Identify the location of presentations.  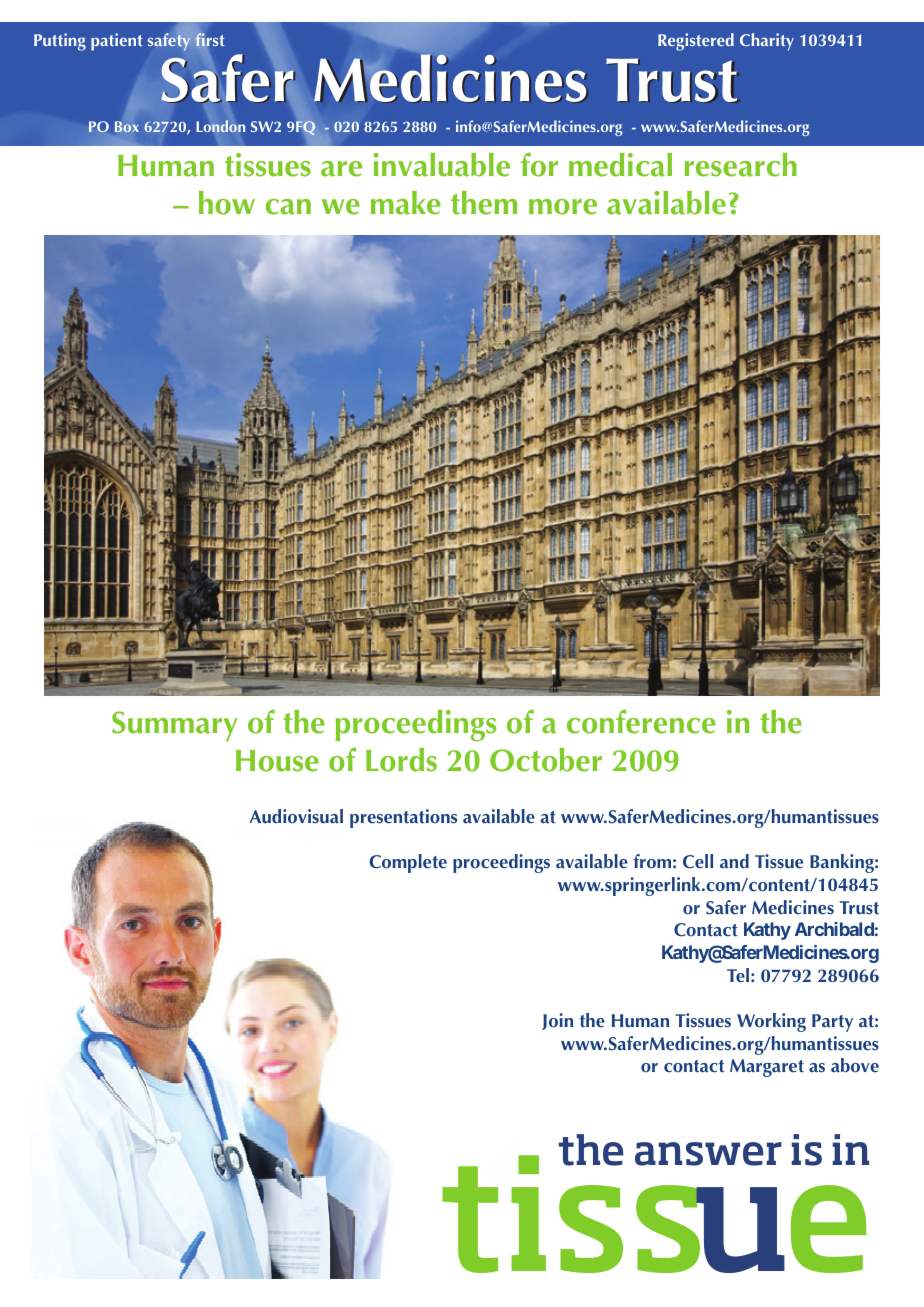
(403, 818).
